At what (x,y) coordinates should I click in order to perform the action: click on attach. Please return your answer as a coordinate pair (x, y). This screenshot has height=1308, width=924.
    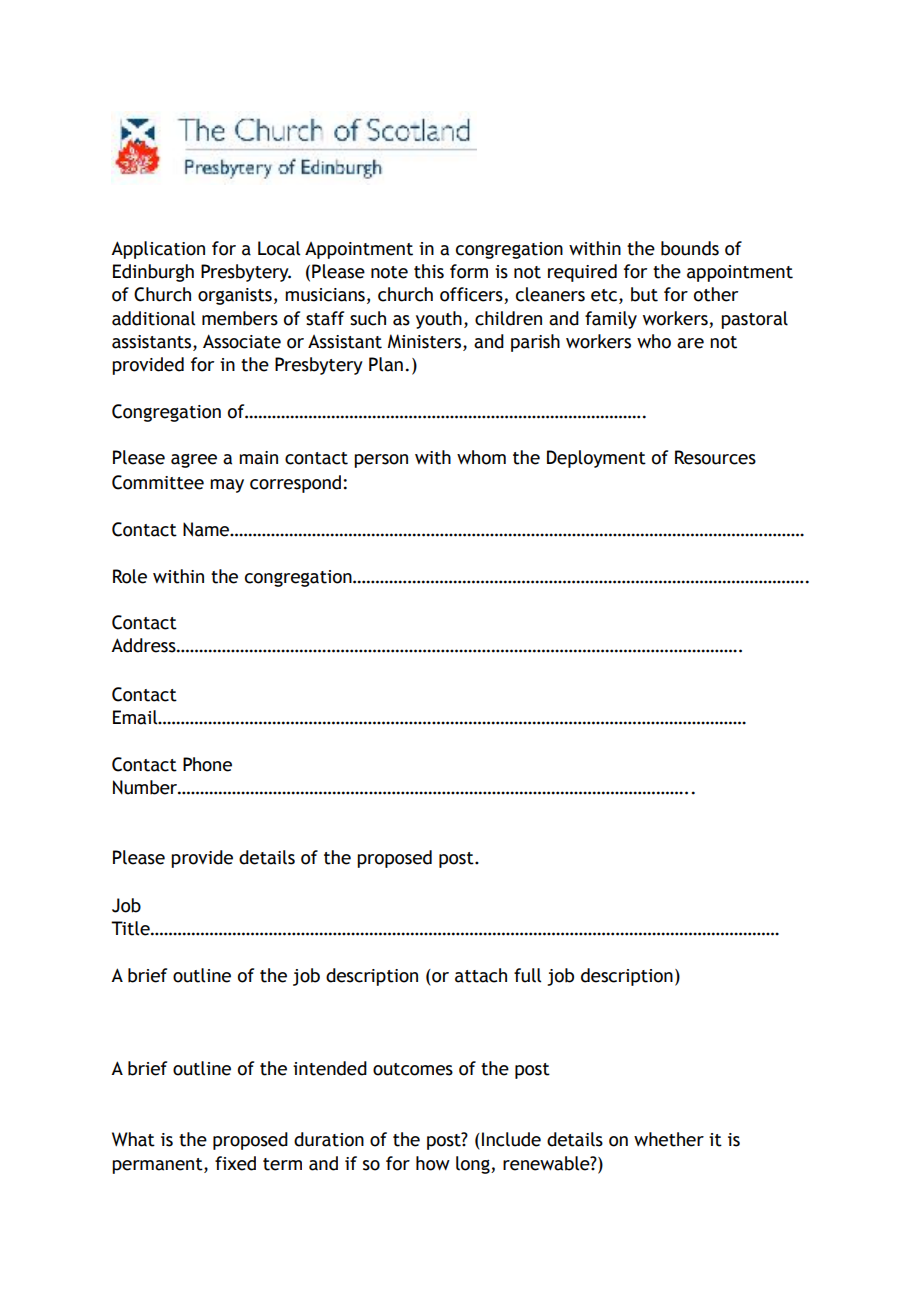
    Looking at the image, I should click on (481, 975).
